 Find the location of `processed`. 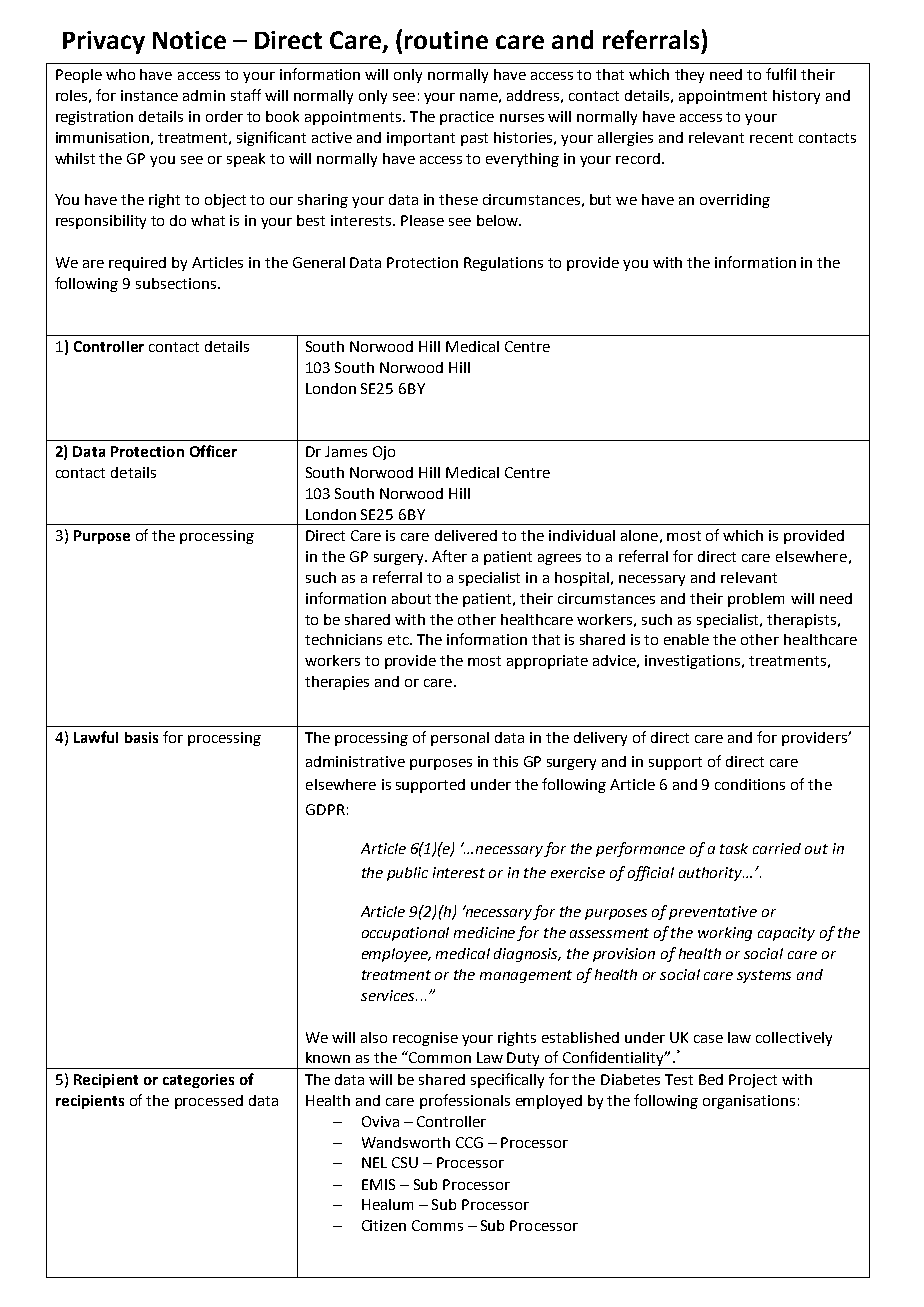

processed is located at coordinates (209, 1102).
